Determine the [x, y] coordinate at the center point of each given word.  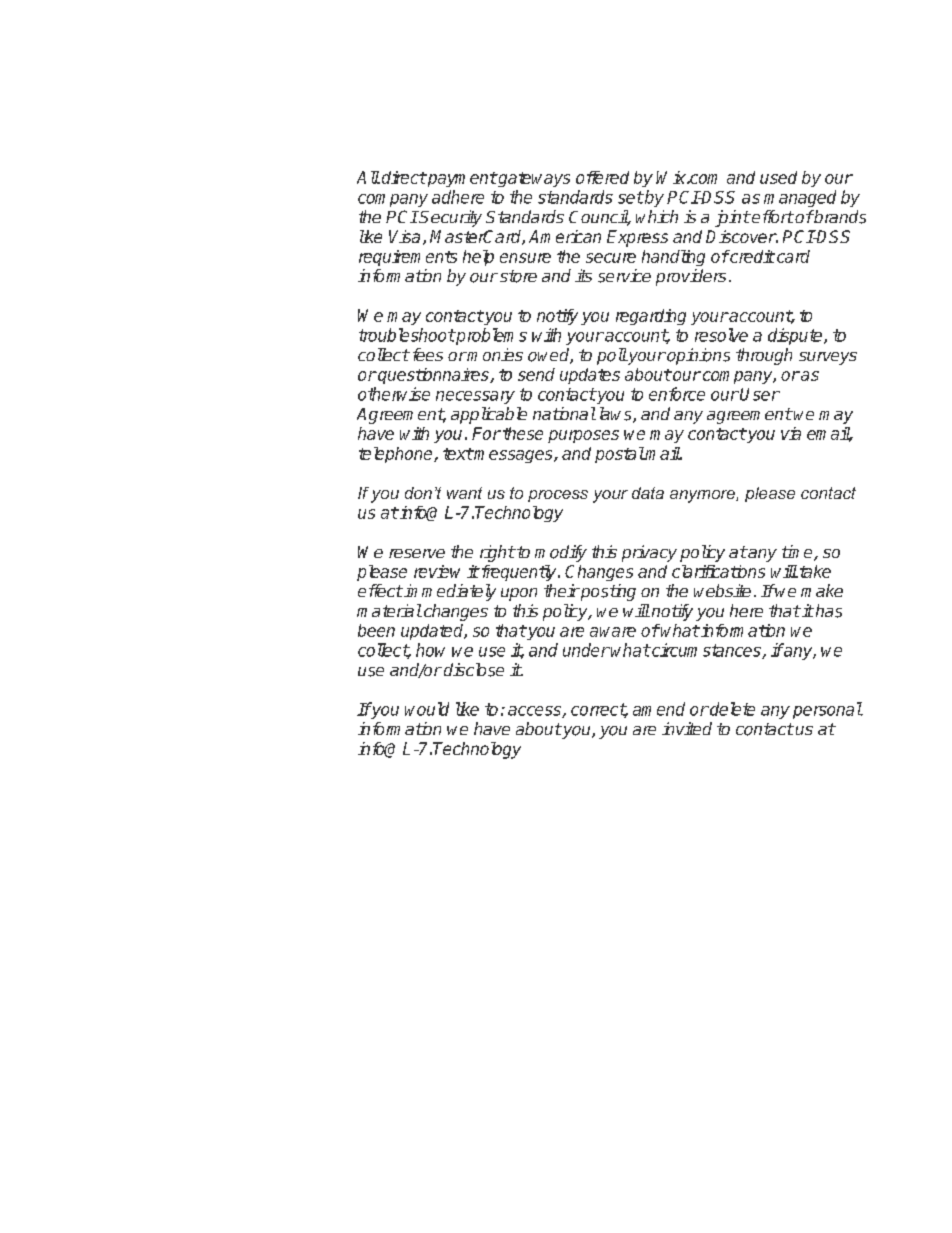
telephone [397, 455]
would [427, 709]
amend [659, 709]
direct [404, 177]
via [791, 433]
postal [620, 455]
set [631, 197]
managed [800, 198]
